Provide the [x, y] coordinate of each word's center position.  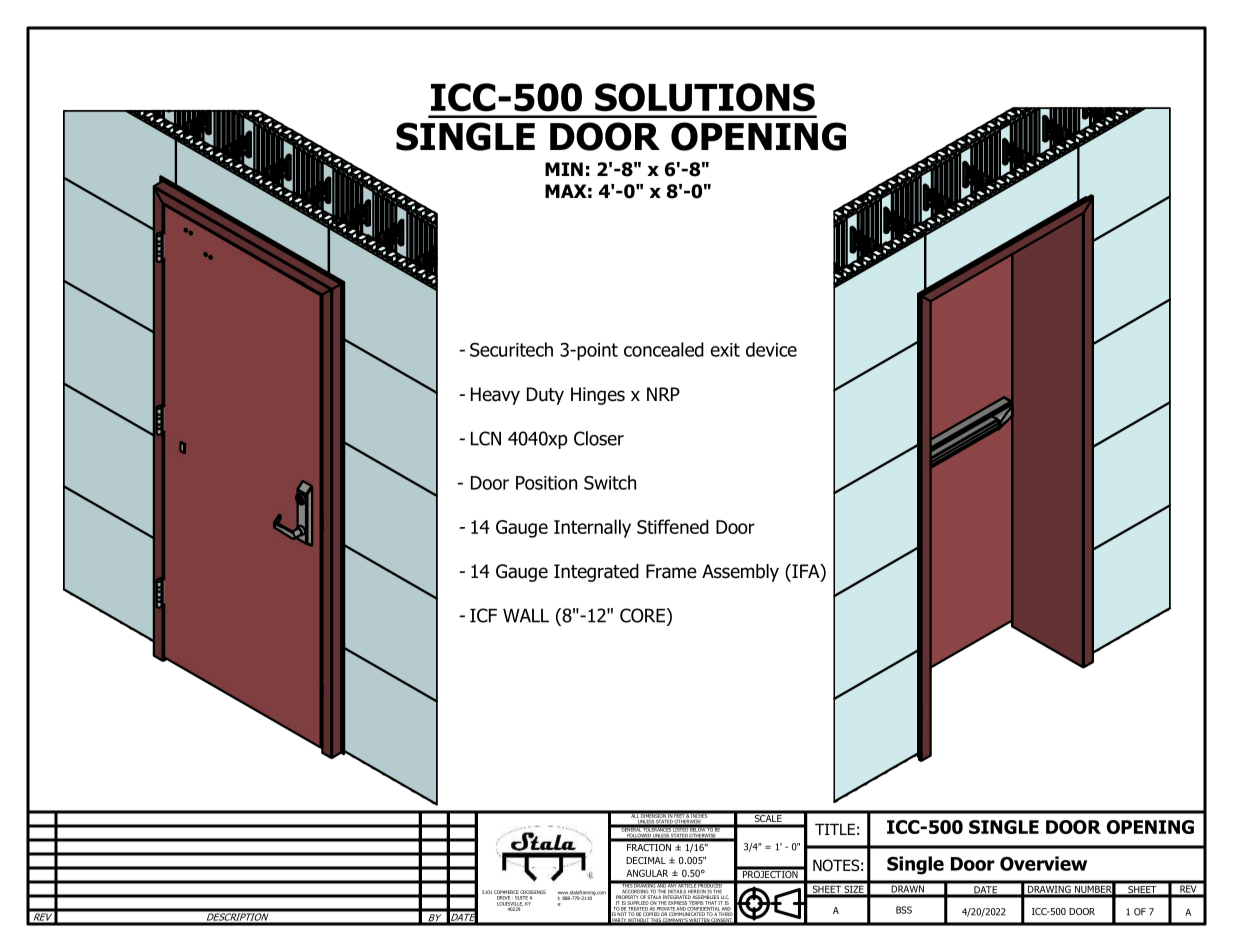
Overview [1043, 863]
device [771, 349]
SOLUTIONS [705, 97]
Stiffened [673, 526]
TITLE [835, 829]
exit [725, 350]
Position [546, 483]
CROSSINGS [533, 893]
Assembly [740, 573]
